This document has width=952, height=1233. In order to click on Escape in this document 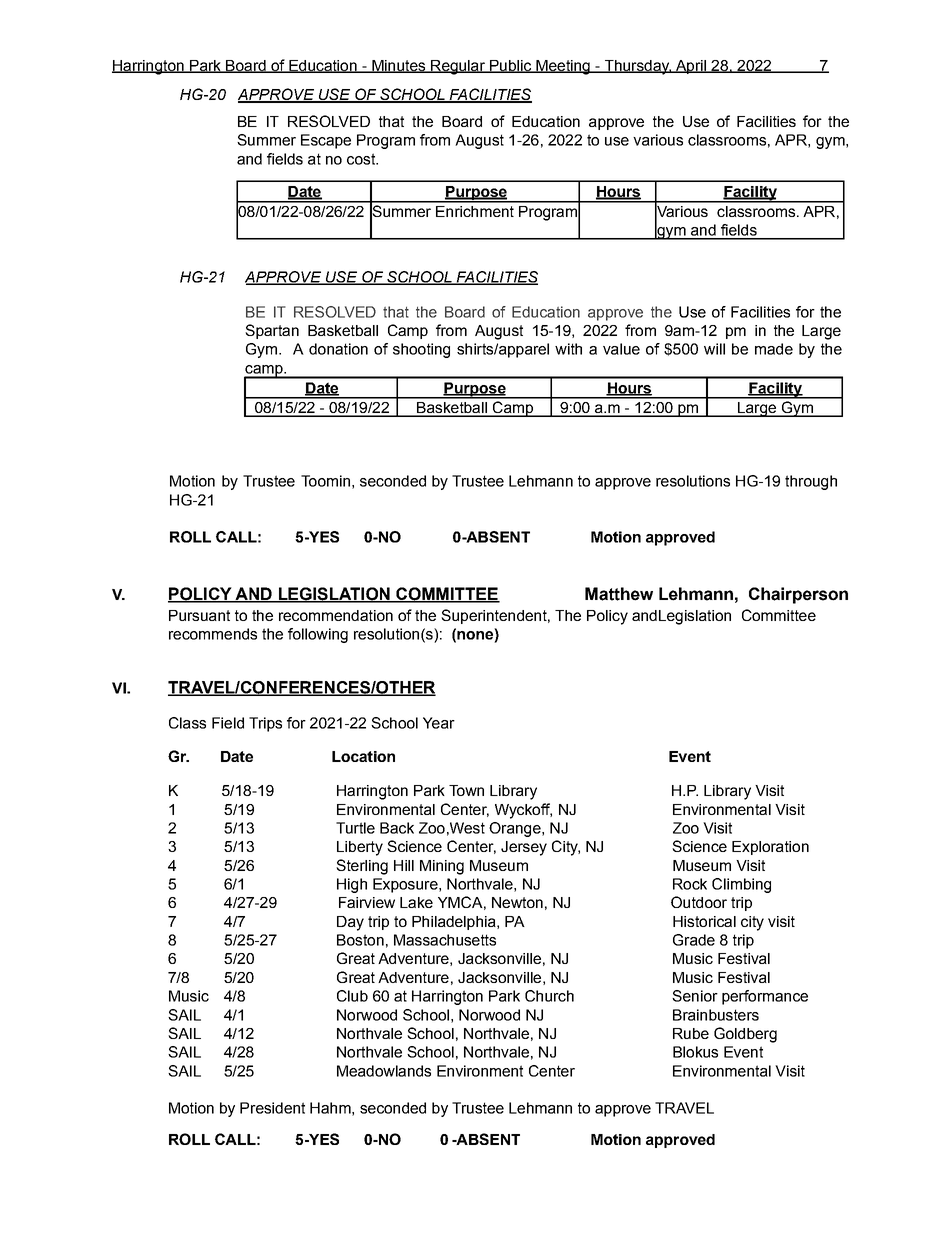, I will do `click(326, 141)`.
